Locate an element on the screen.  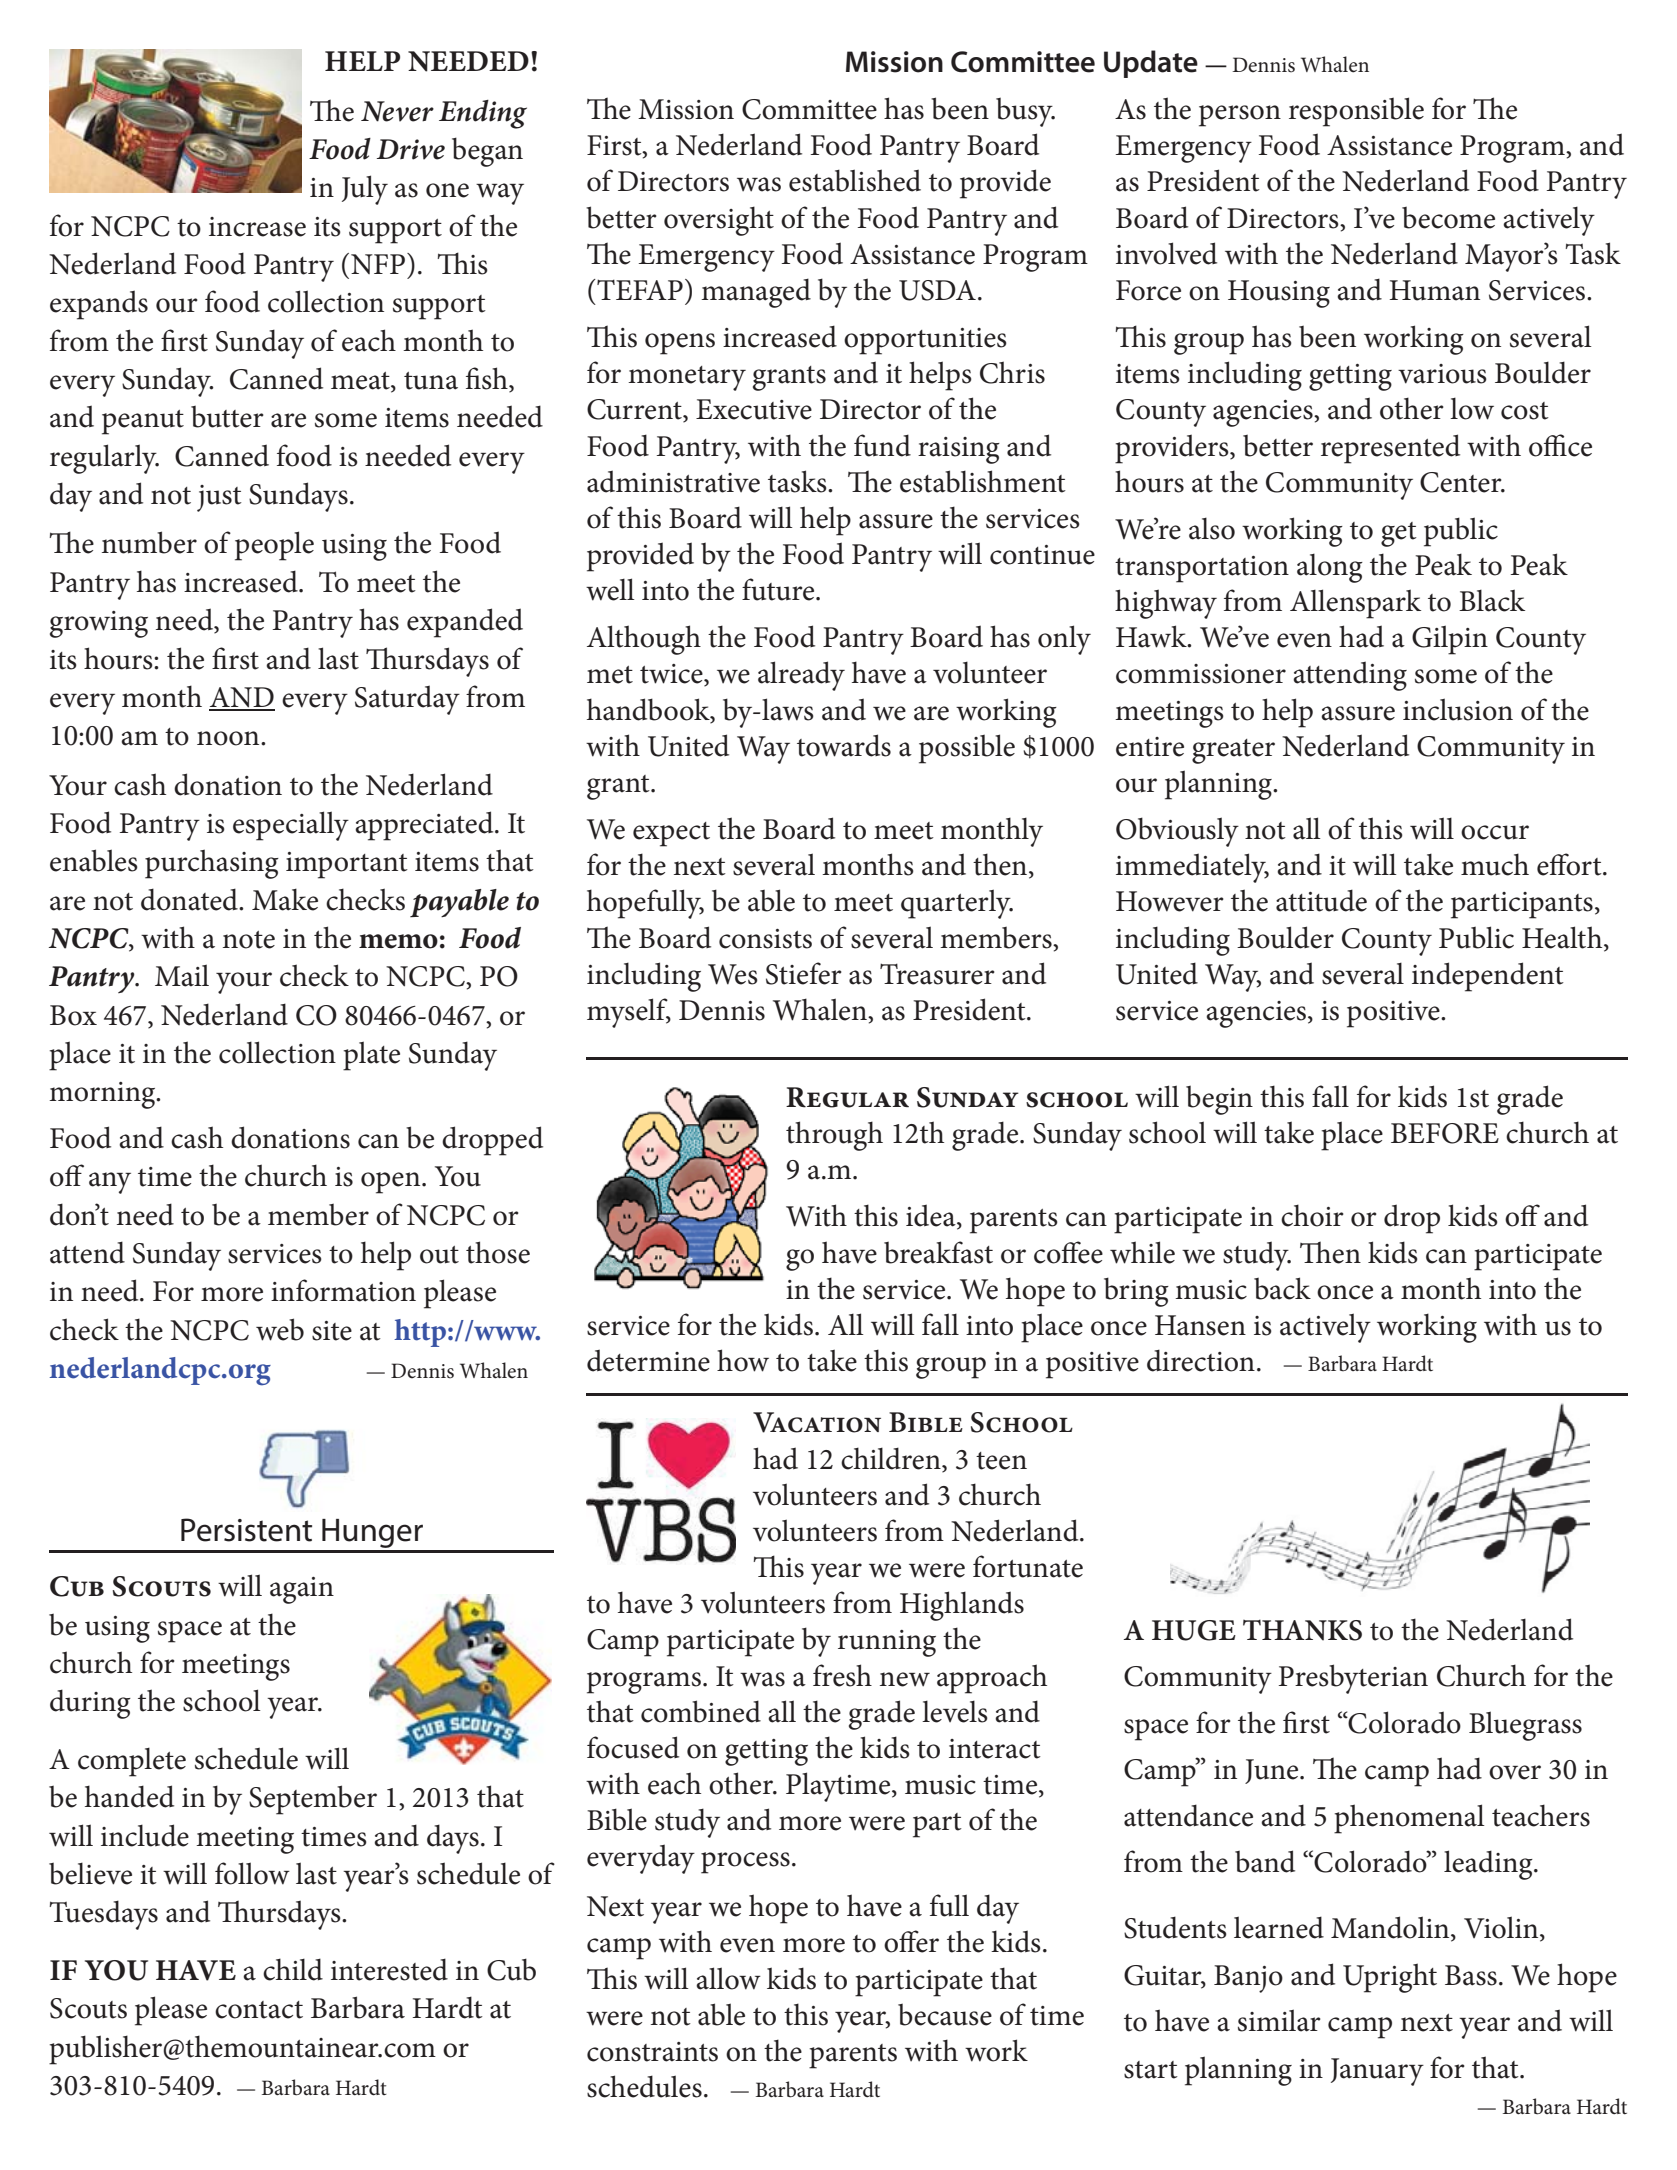
allow is located at coordinates (728, 1978).
